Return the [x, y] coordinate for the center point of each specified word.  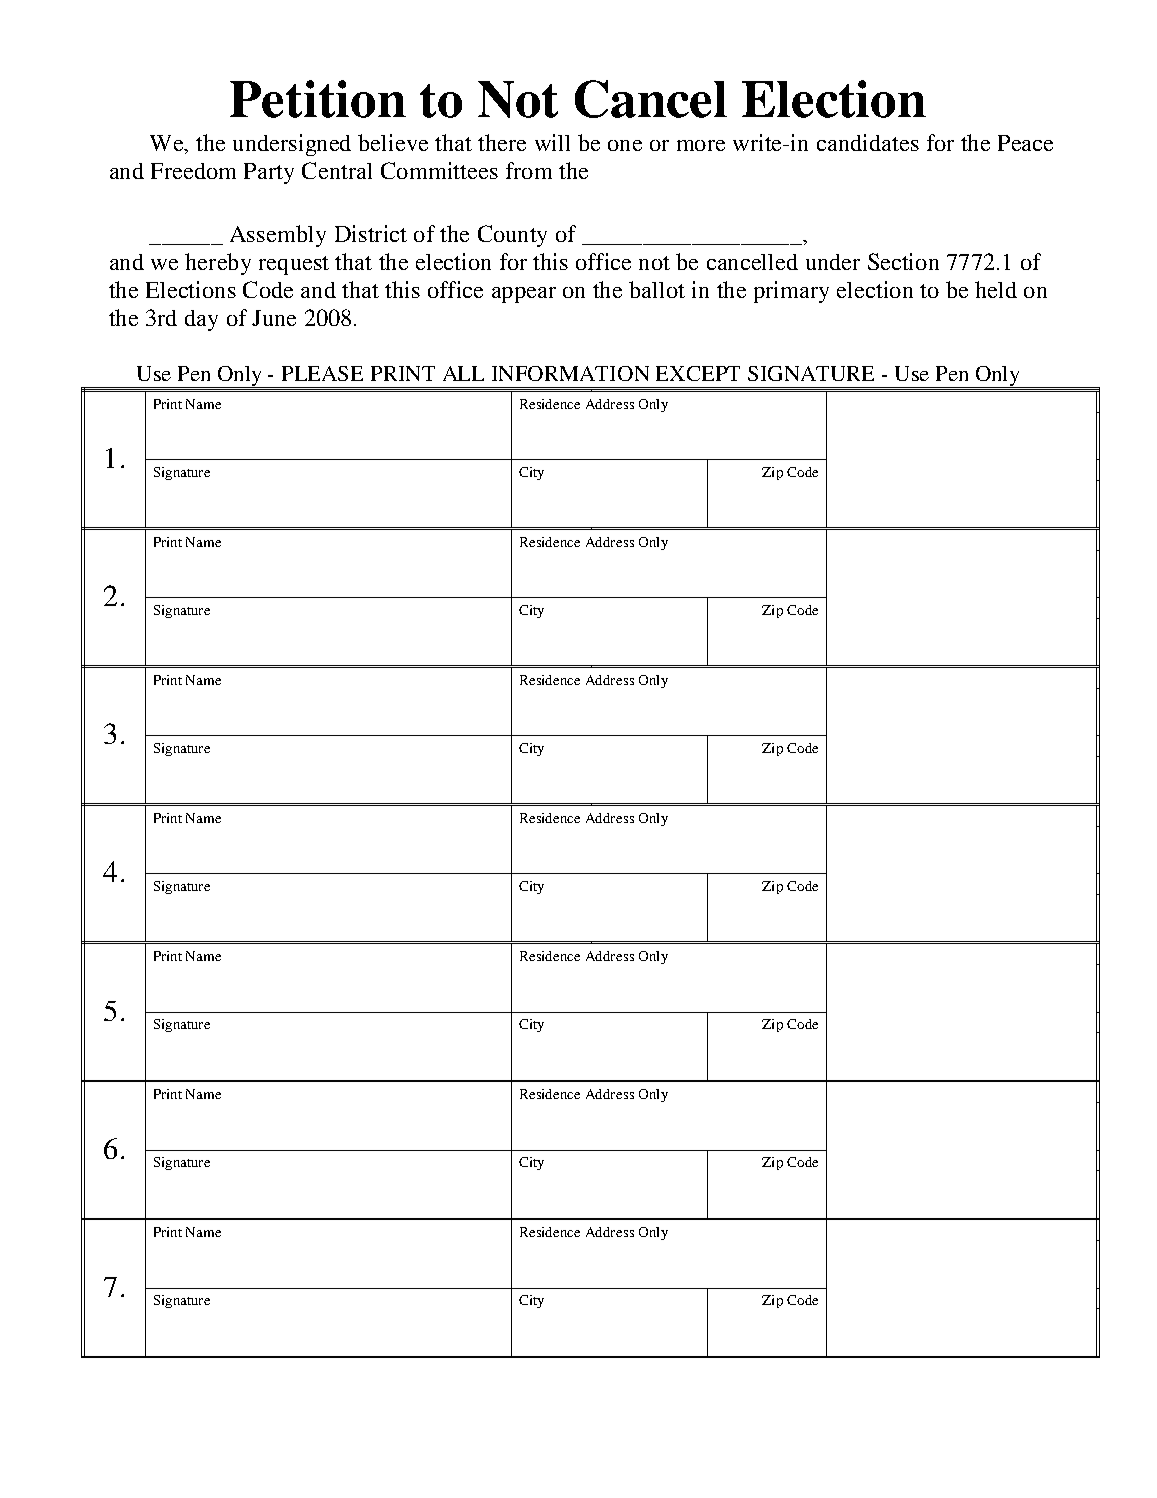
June [274, 318]
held [996, 289]
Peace [1025, 143]
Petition [318, 99]
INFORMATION [570, 373]
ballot [657, 289]
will [552, 142]
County [512, 236]
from [529, 170]
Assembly [278, 236]
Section [903, 261]
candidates [868, 142]
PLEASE [322, 373]
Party [269, 173]
